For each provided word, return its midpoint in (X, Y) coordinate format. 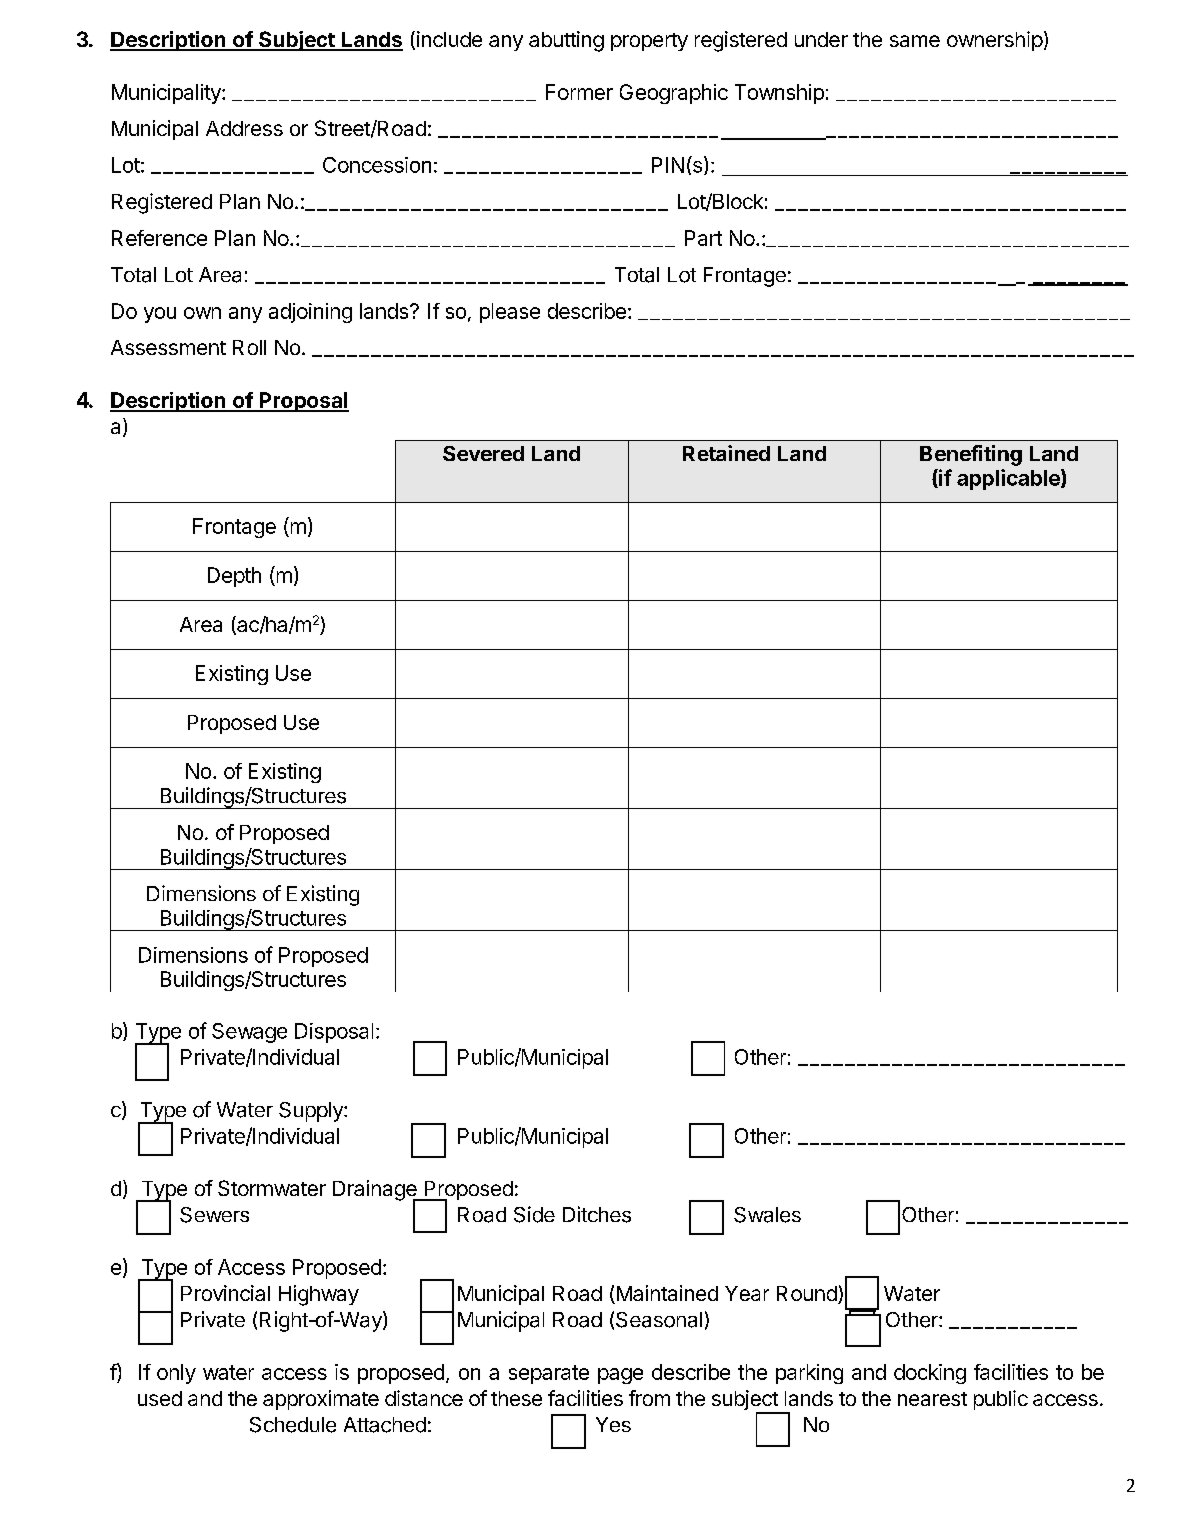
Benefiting (971, 455)
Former (579, 92)
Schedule (293, 1425)
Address (244, 128)
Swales (767, 1215)
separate (549, 1374)
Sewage (249, 1033)
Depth (234, 577)
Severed (483, 453)
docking (930, 1374)
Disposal (334, 1033)
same (915, 41)
